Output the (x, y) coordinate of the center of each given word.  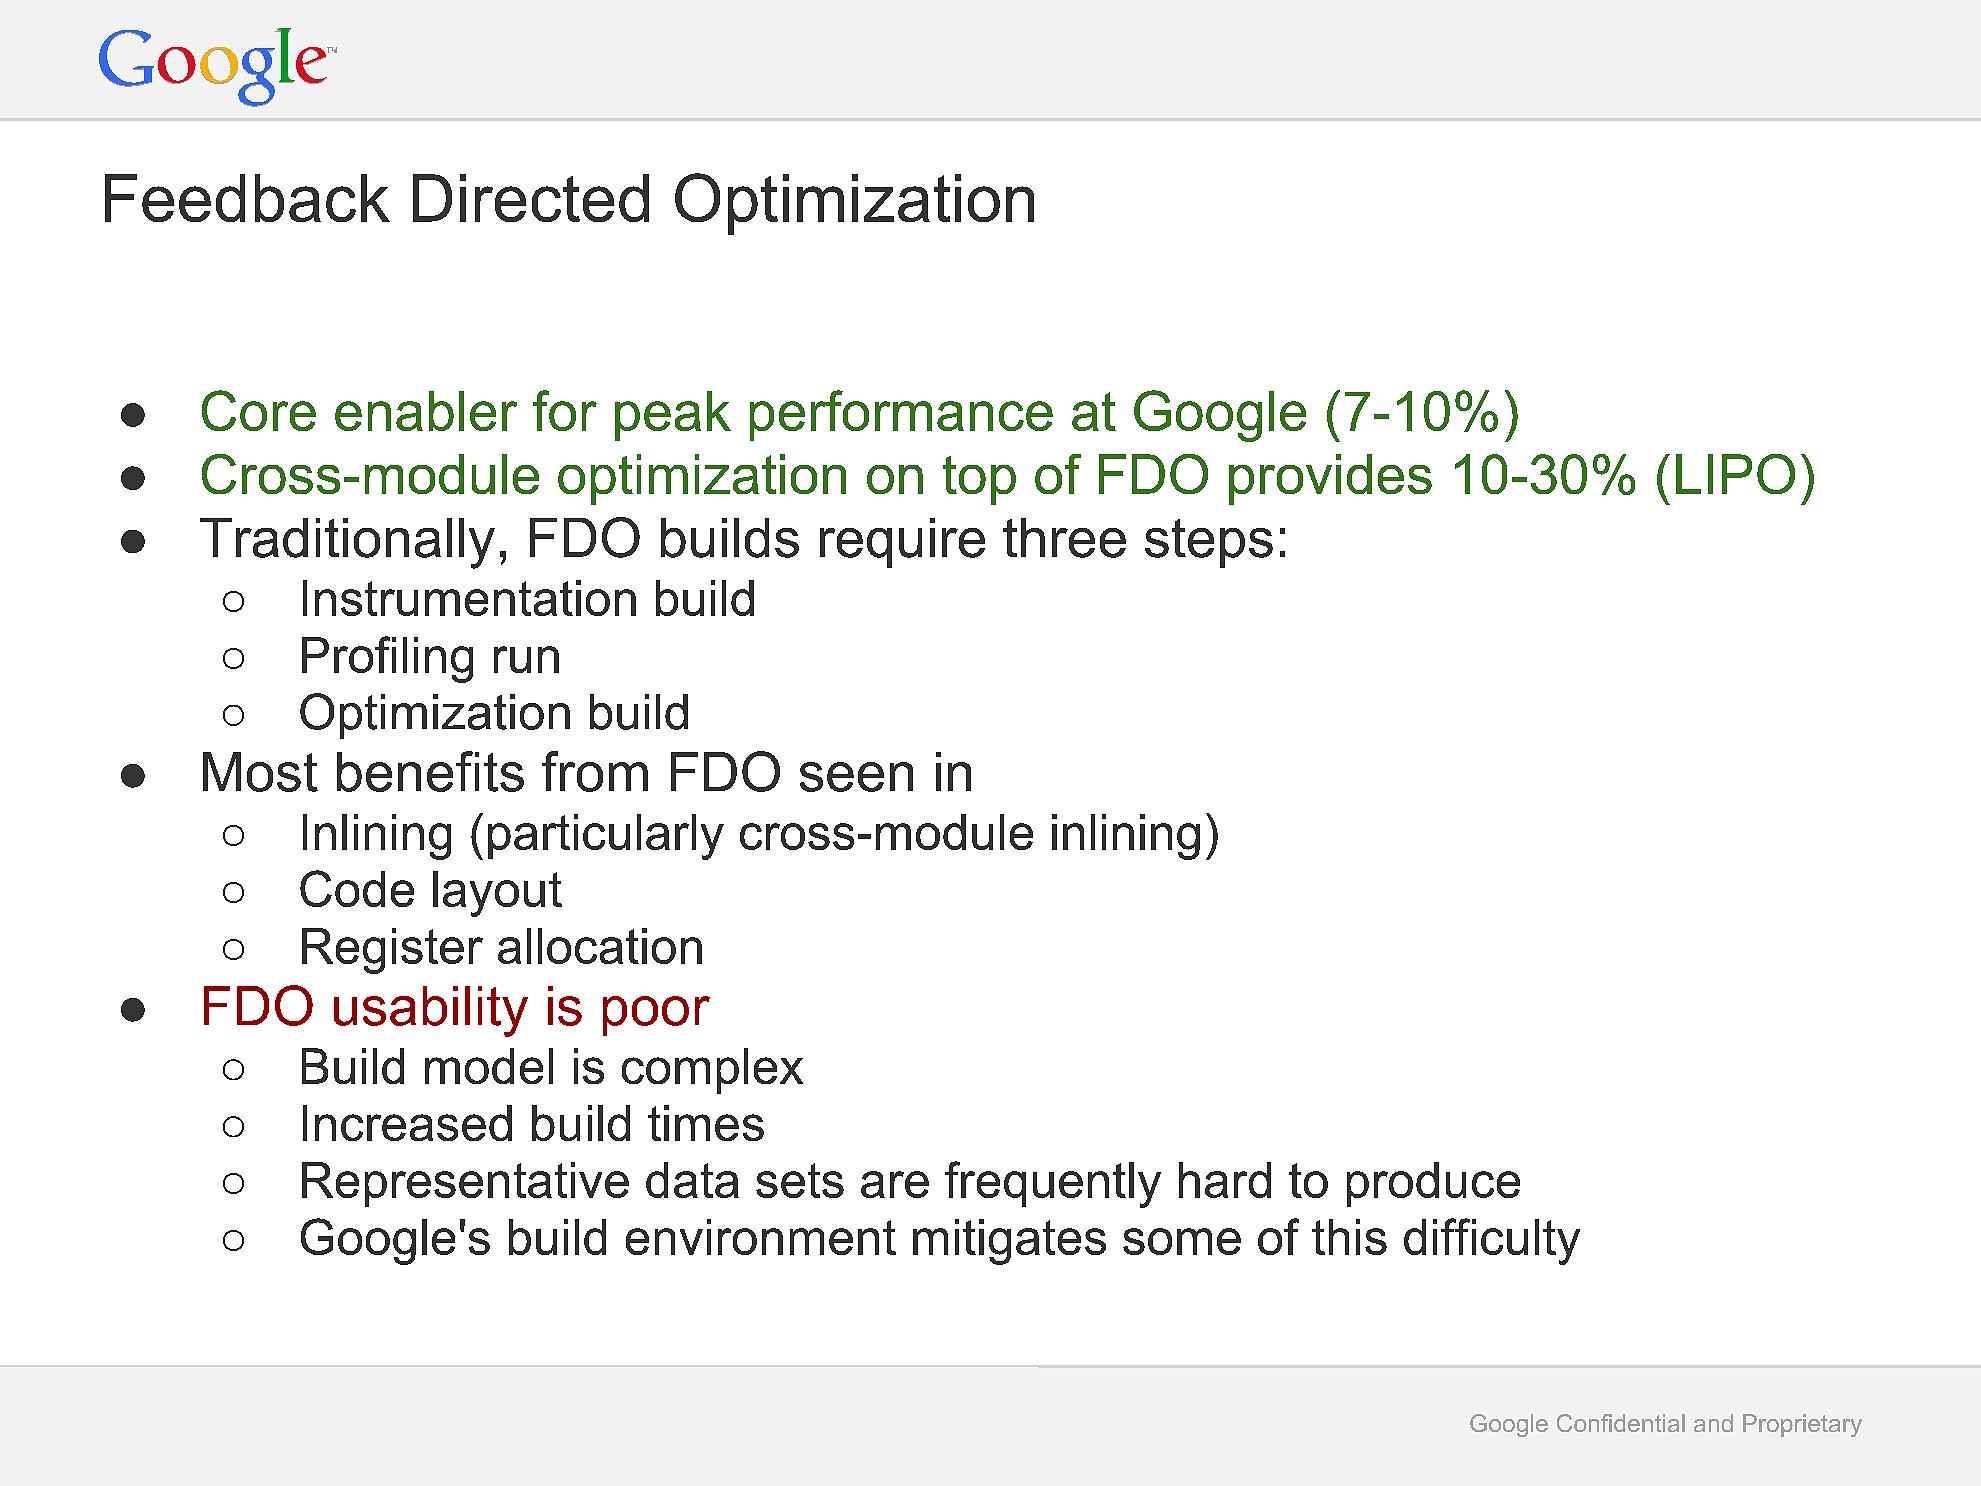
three (1064, 538)
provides (1330, 479)
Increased (407, 1123)
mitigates (1009, 1242)
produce (1433, 1184)
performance (901, 415)
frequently (1053, 1184)
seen (856, 777)
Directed (531, 198)
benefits (430, 771)
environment (761, 1237)
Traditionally (347, 543)
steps (1209, 543)
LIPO (1735, 474)
